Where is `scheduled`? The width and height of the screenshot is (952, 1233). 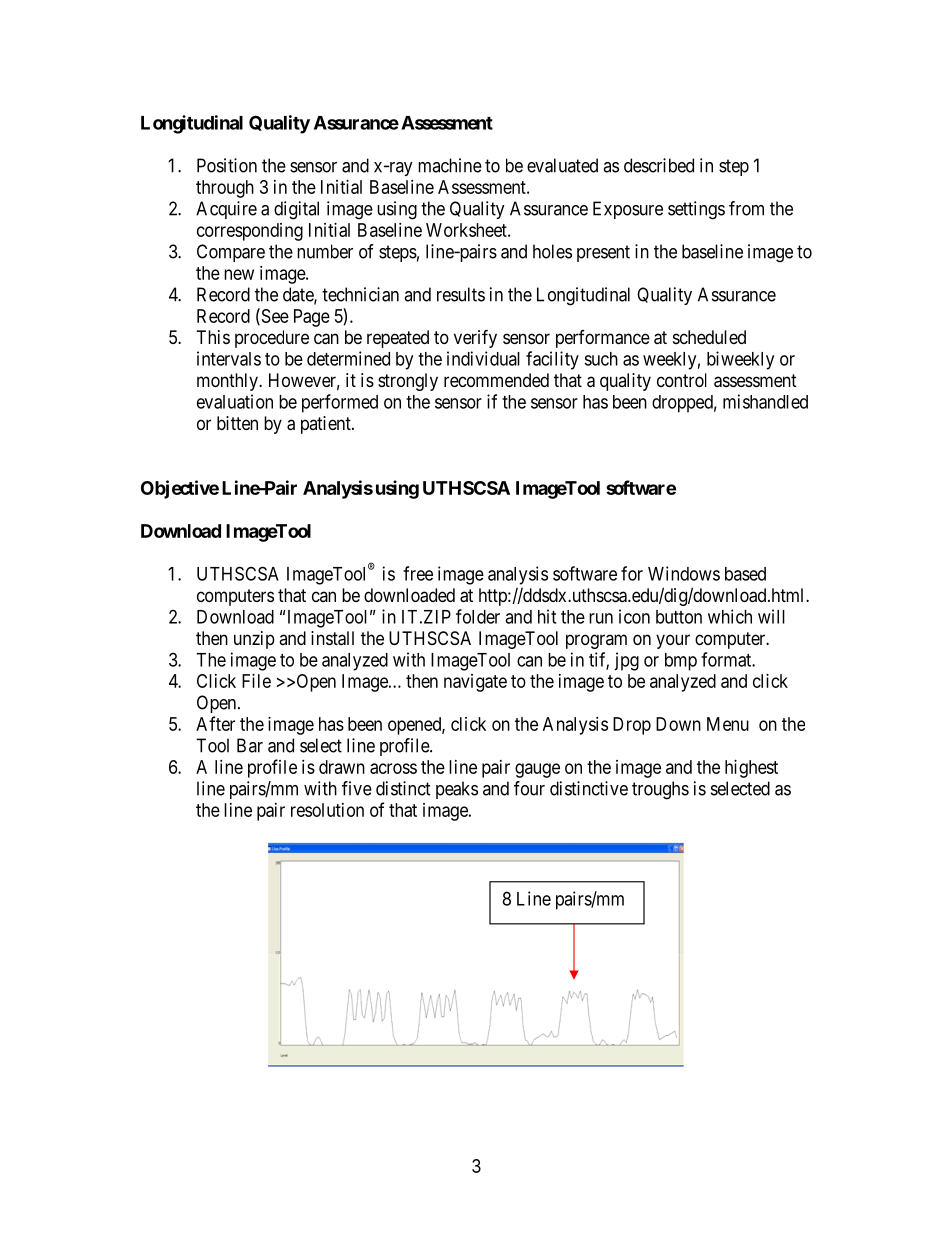
scheduled is located at coordinates (709, 337).
